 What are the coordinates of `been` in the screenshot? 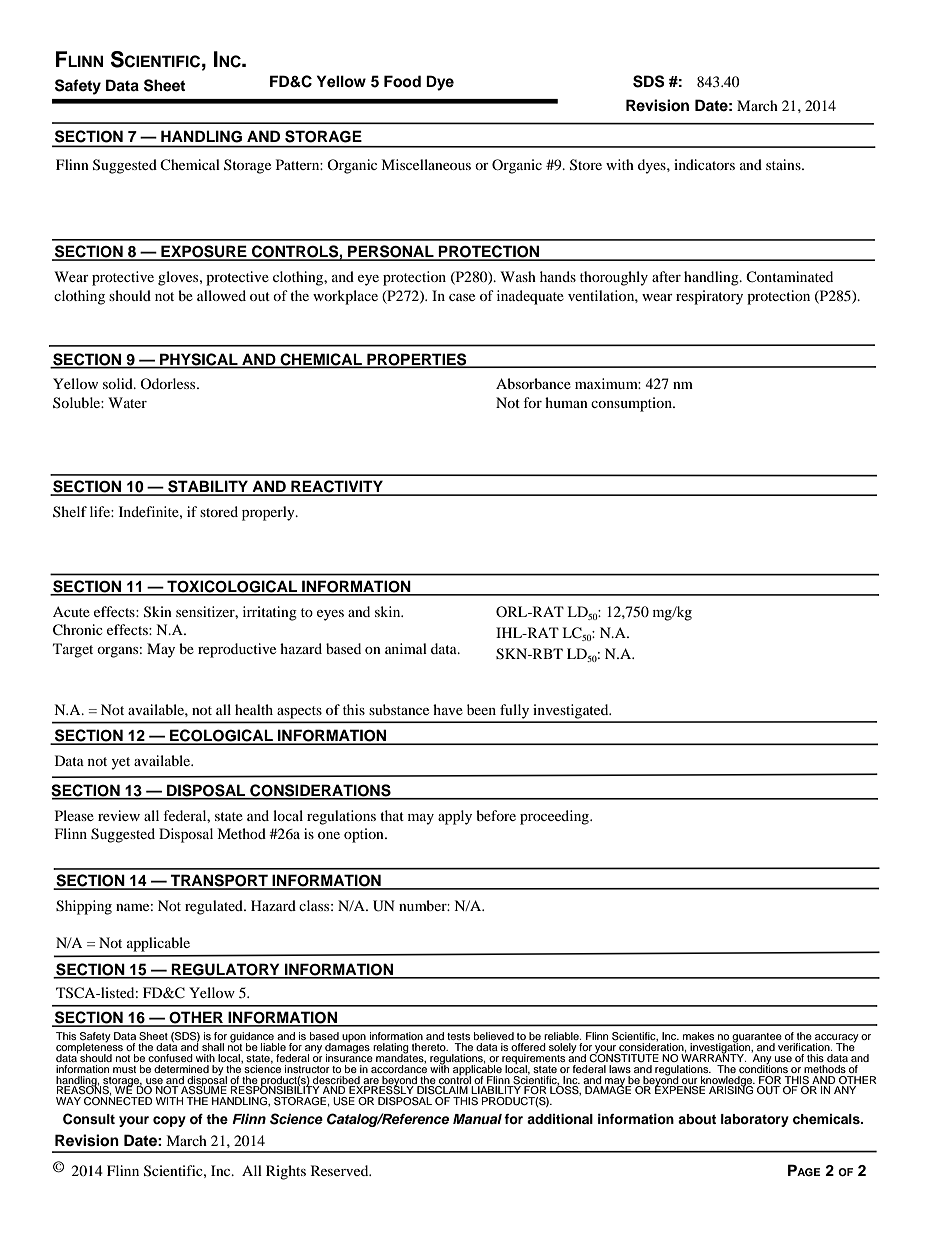 It's located at (481, 709).
